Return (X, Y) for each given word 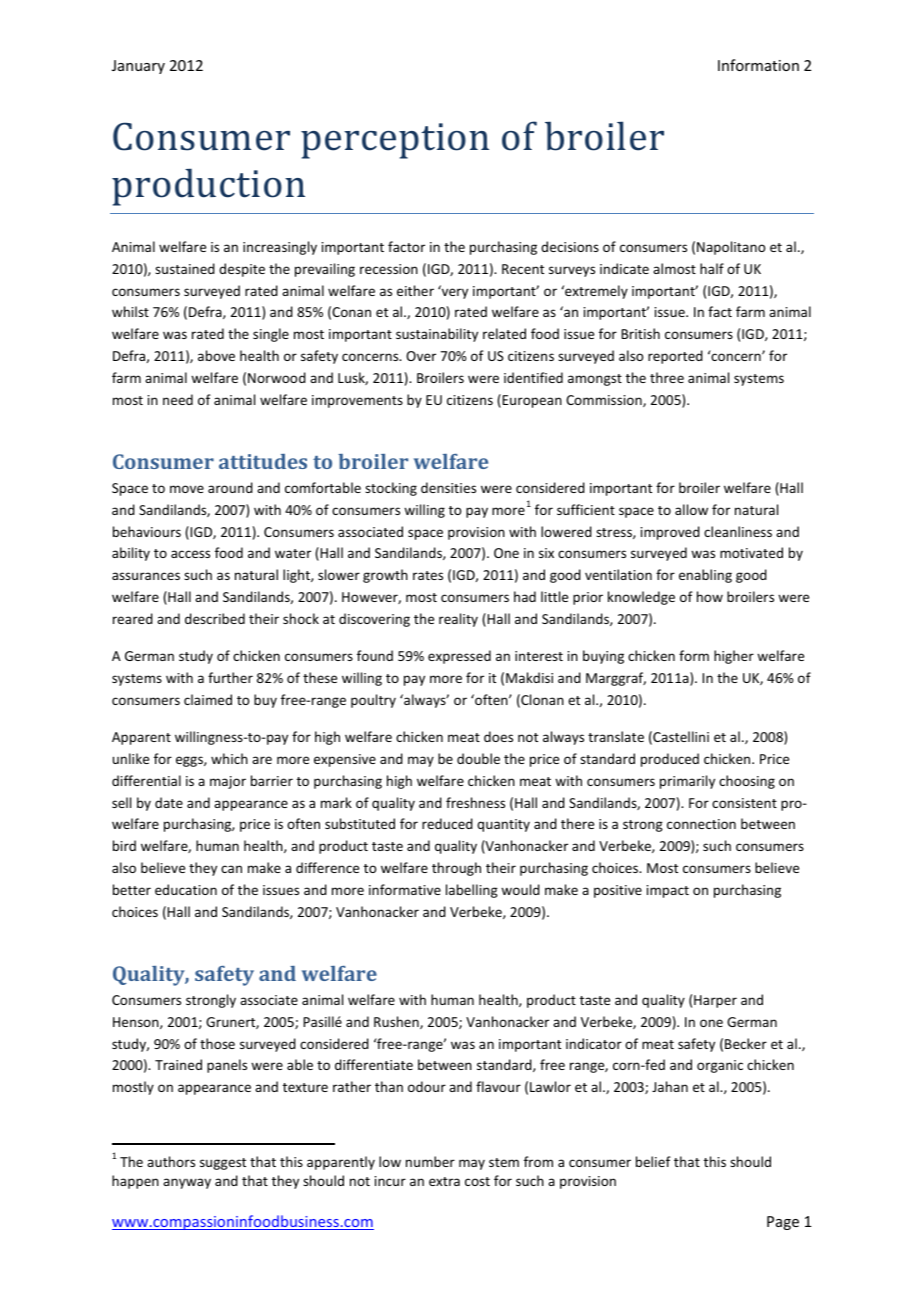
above (216, 355)
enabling (705, 576)
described (215, 618)
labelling (472, 891)
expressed (459, 657)
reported (675, 357)
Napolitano (731, 248)
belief (653, 1161)
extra (444, 1181)
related (504, 333)
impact (668, 891)
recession (389, 269)
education (186, 889)
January (138, 67)
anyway (187, 1183)
